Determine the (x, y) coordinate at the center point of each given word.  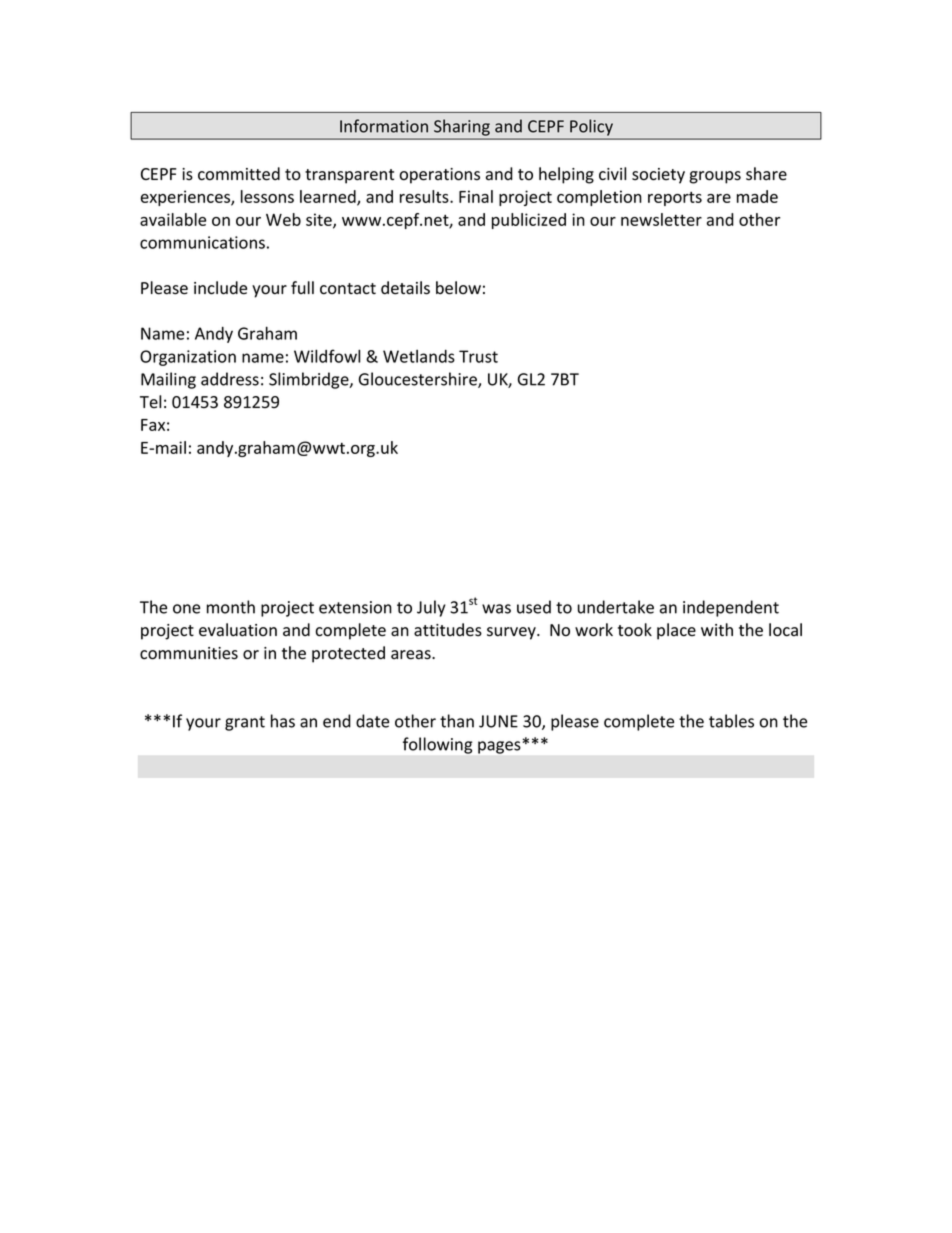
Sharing (462, 128)
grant (245, 723)
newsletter (661, 219)
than (457, 721)
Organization (188, 358)
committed (239, 174)
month (231, 607)
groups (715, 177)
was (496, 609)
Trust (478, 356)
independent (731, 608)
